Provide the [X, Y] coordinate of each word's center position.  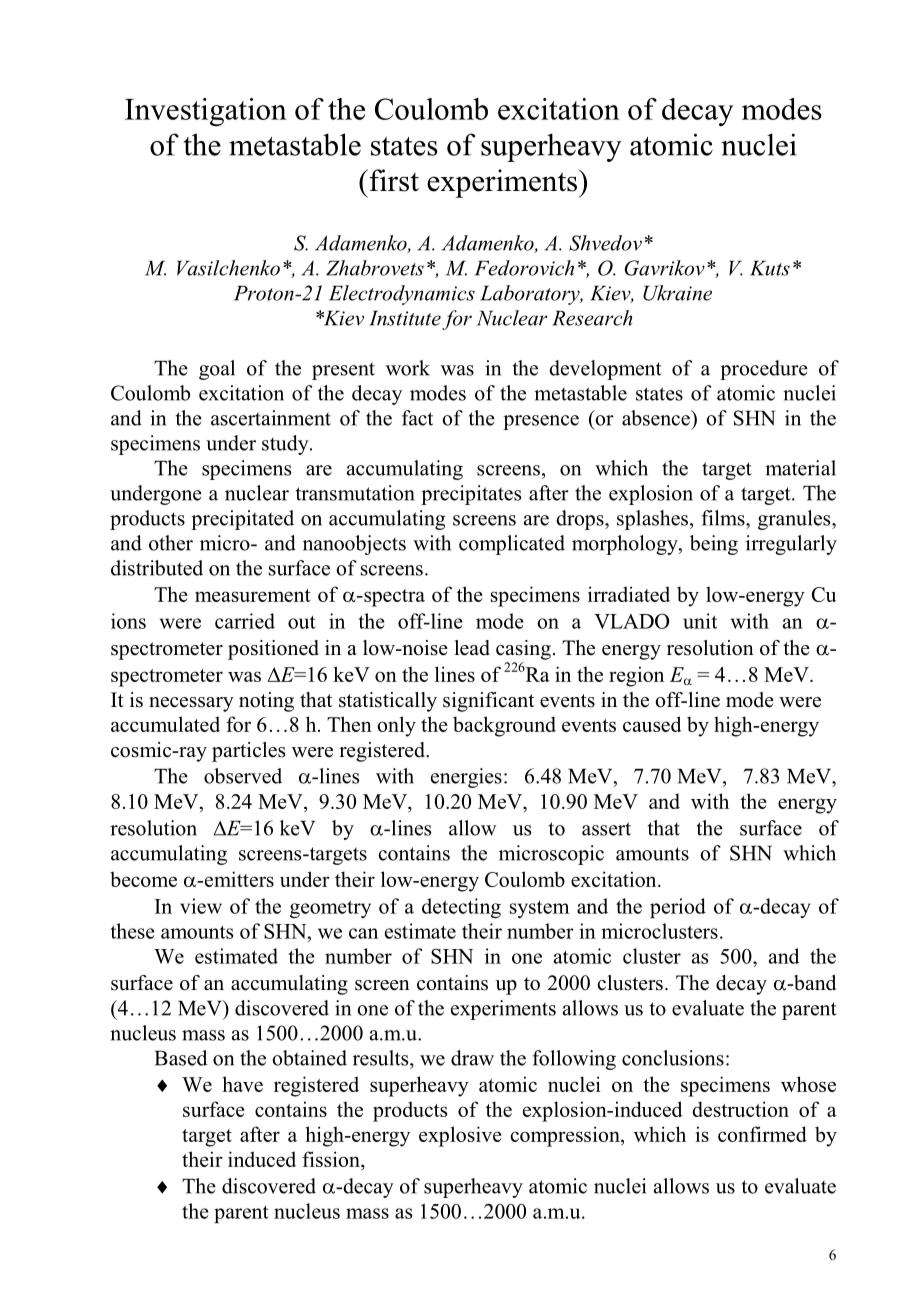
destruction [740, 1109]
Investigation [206, 112]
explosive [460, 1136]
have [242, 1084]
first [393, 180]
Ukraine [677, 293]
